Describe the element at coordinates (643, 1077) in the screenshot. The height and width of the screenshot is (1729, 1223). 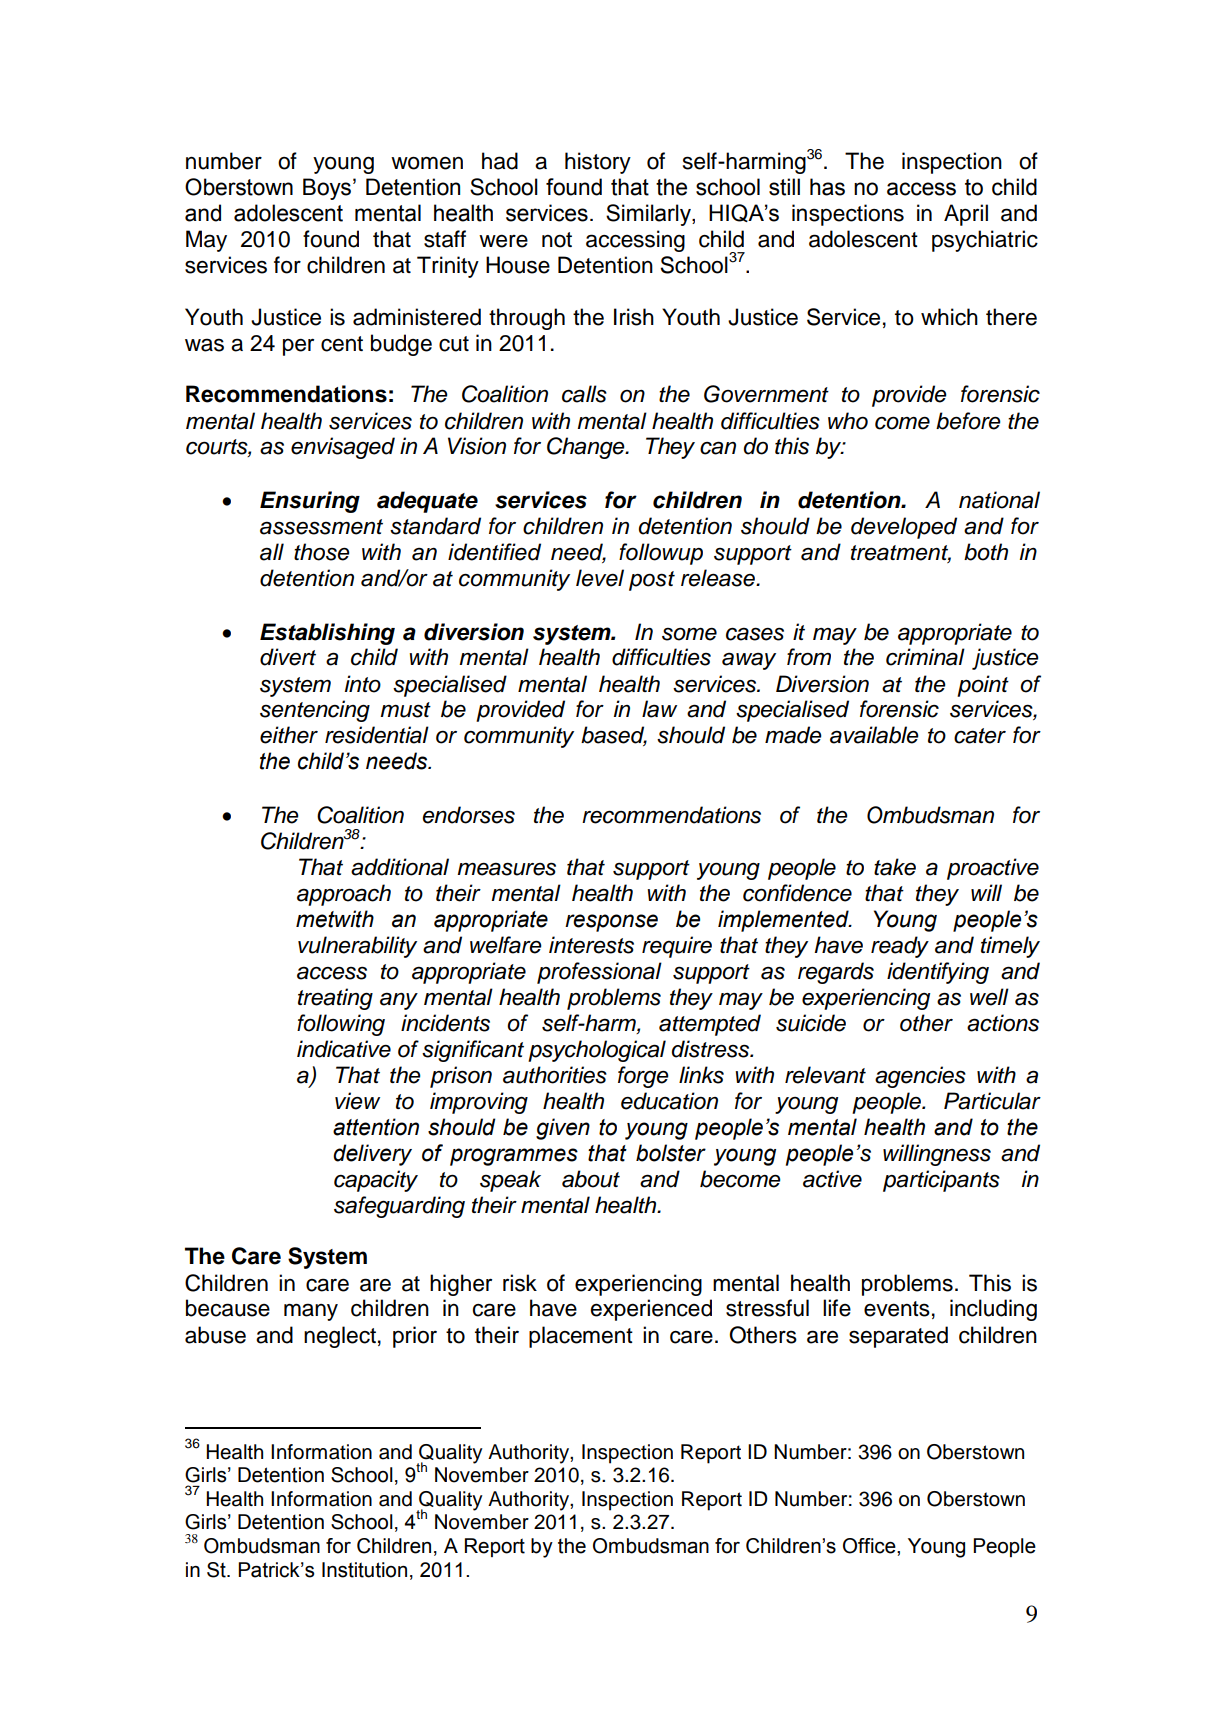
I see `forge` at that location.
